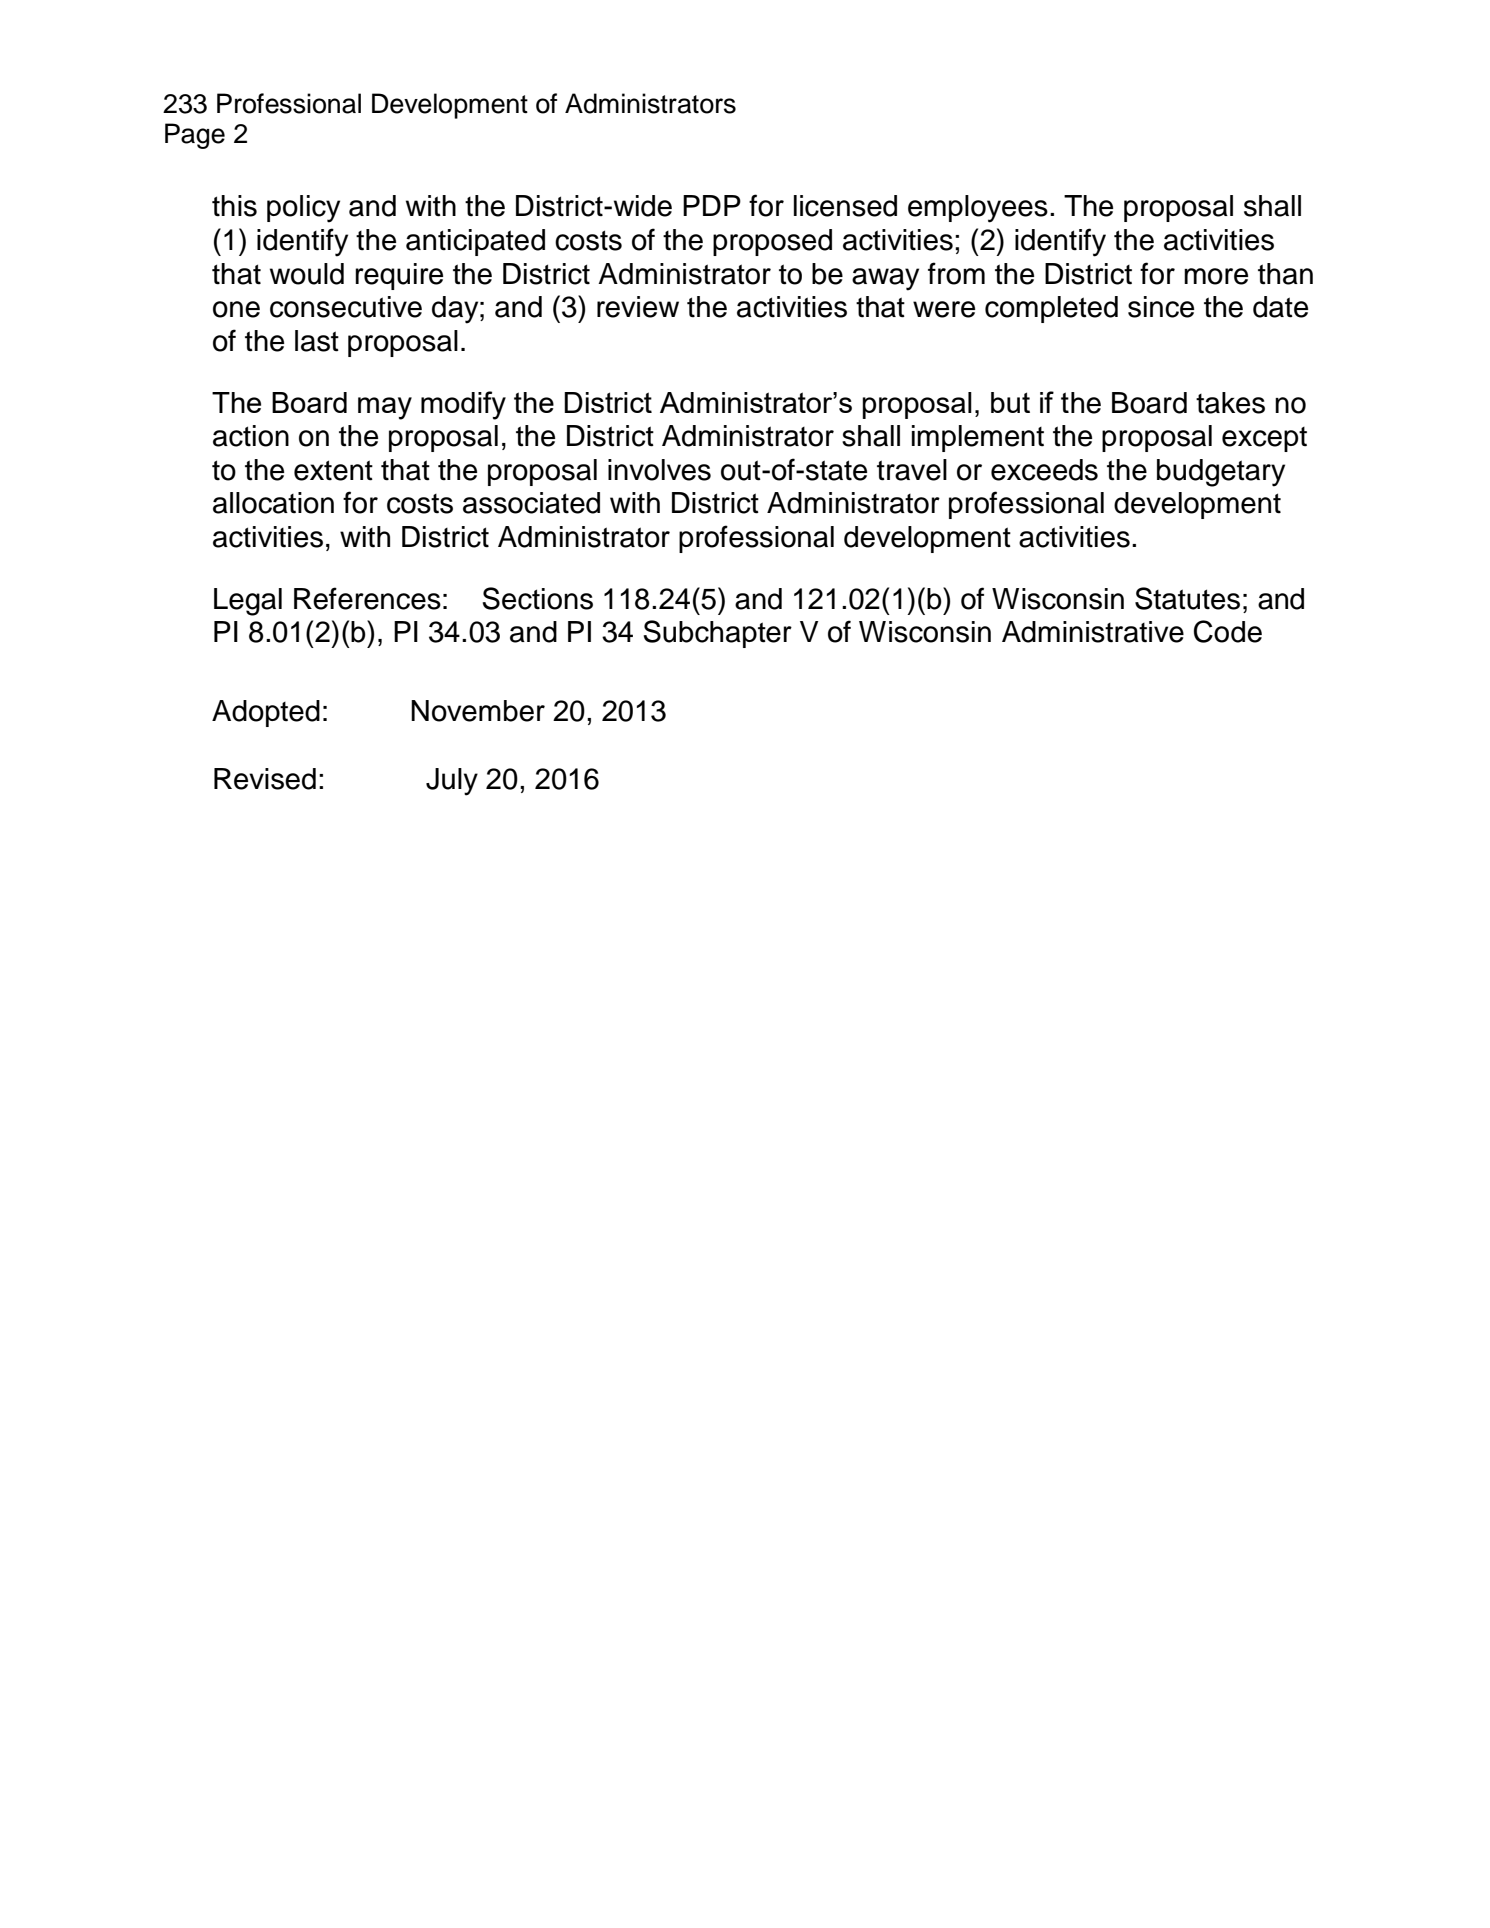 The width and height of the page is (1490, 1928). What do you see at coordinates (1216, 276) in the page?
I see `more` at bounding box center [1216, 276].
